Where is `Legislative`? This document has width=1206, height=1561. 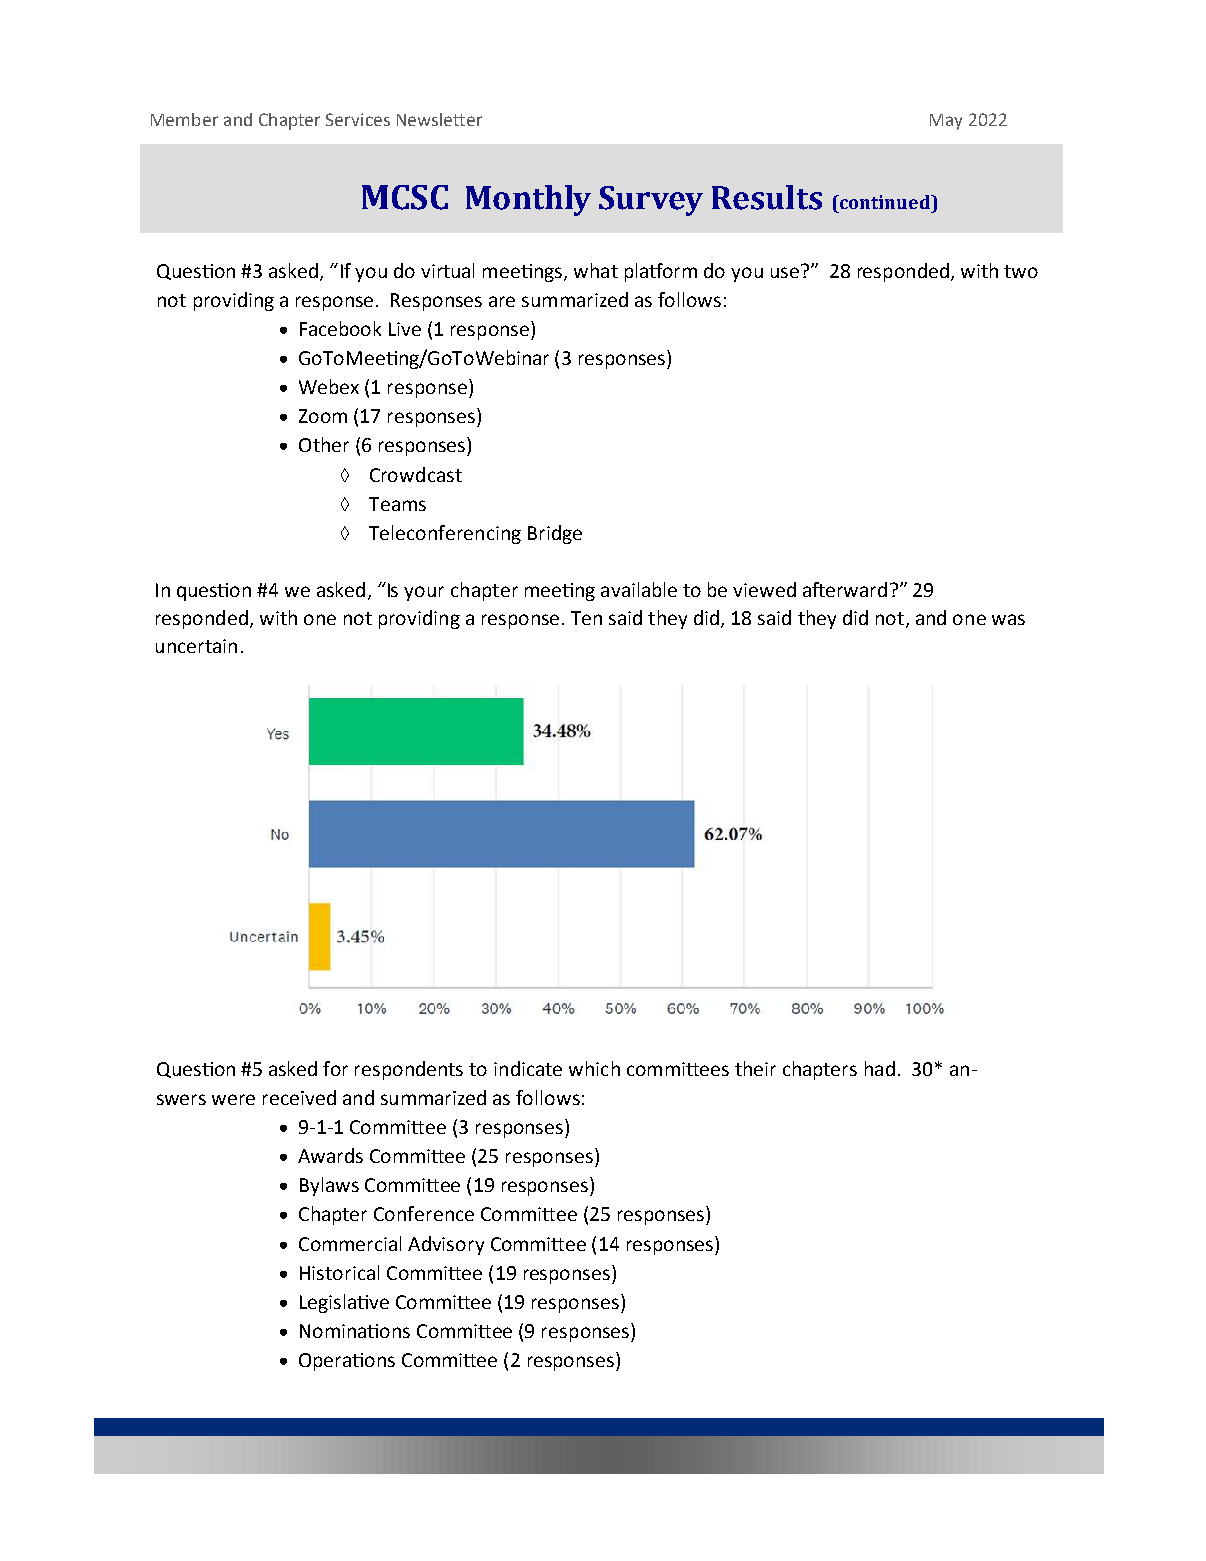
Legislative is located at coordinates (344, 1303).
